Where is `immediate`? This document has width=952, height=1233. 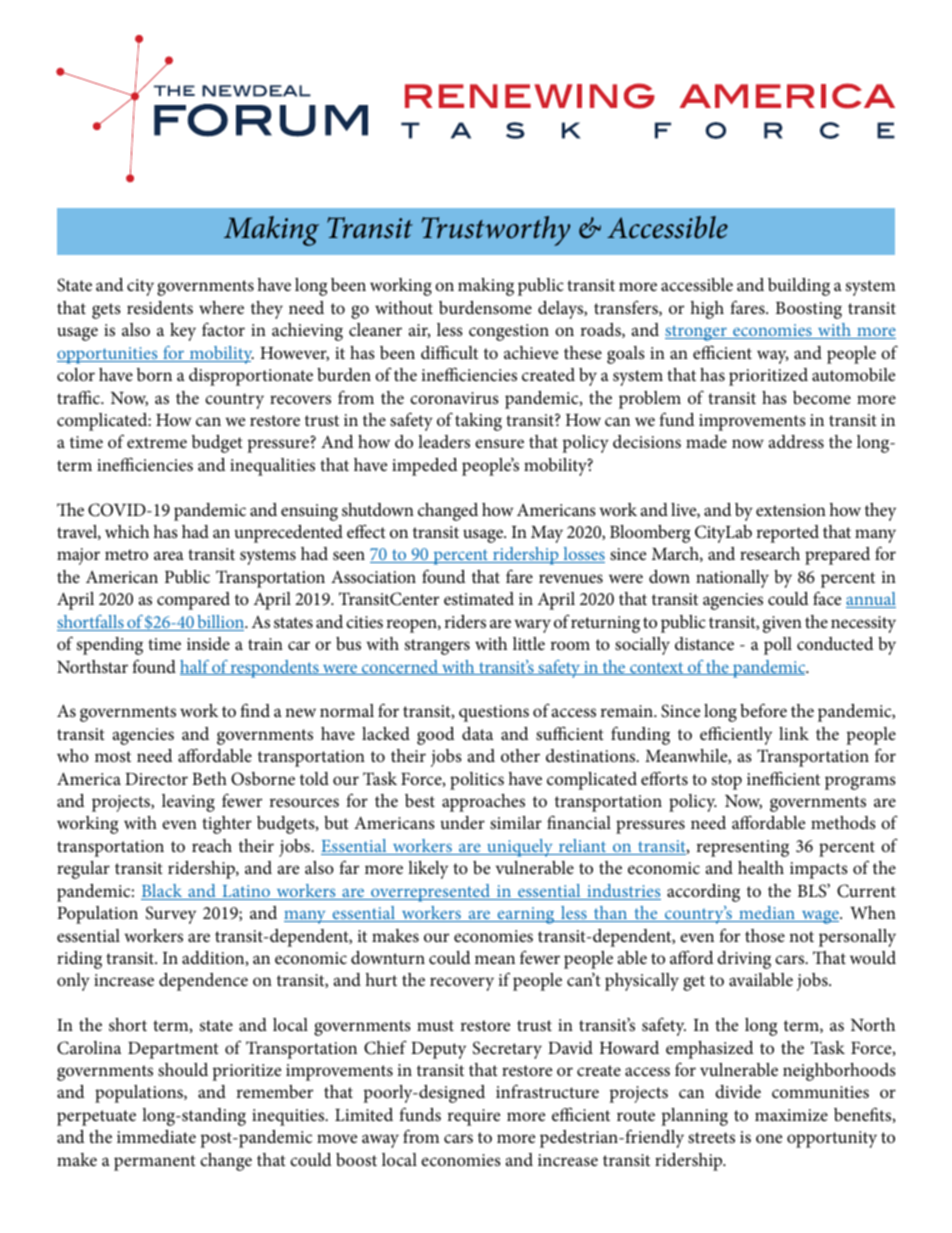 immediate is located at coordinates (156, 1136).
